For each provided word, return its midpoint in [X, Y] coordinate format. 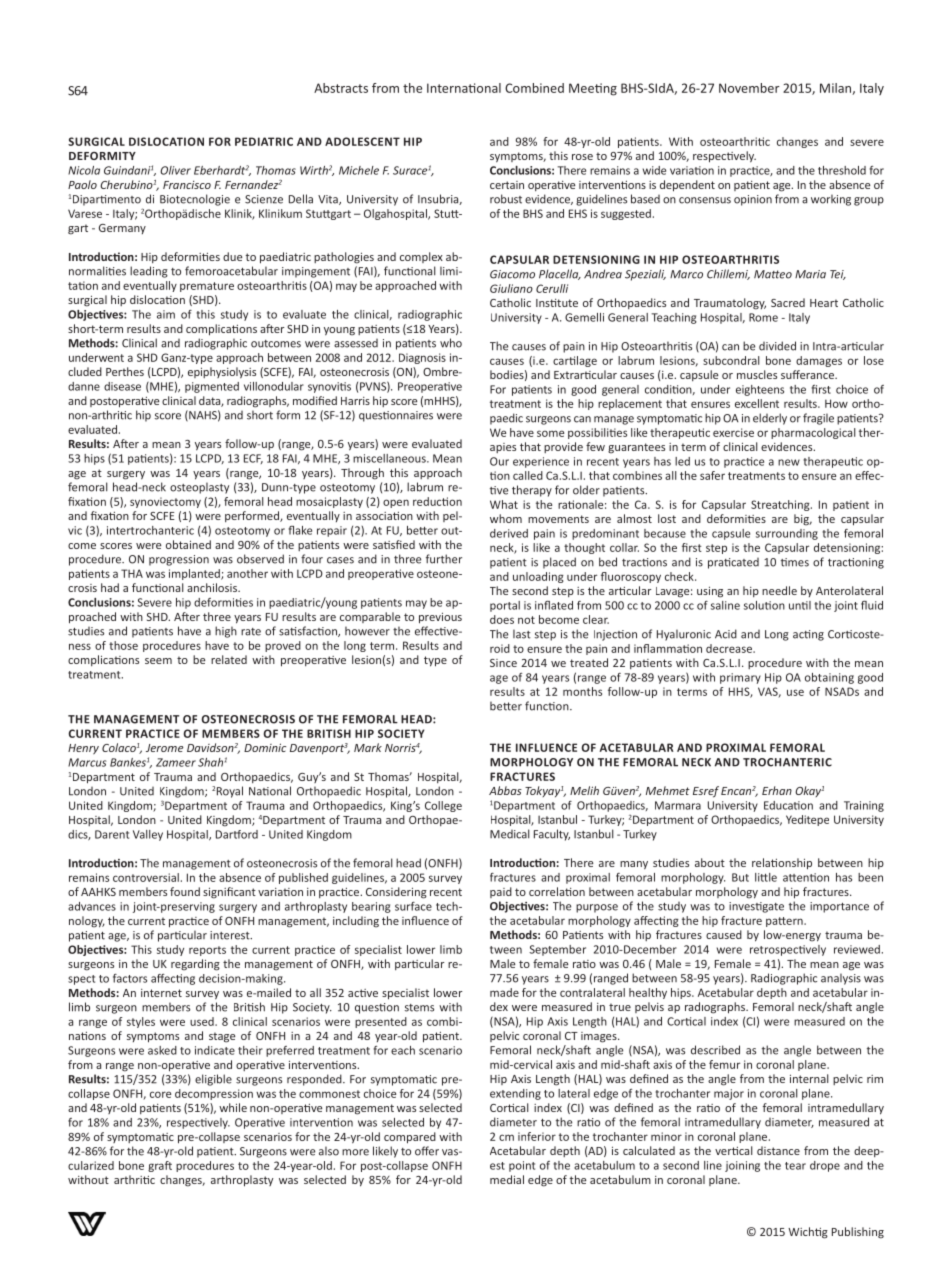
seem [158, 661]
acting [808, 635]
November [749, 88]
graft [160, 1166]
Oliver [175, 170]
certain [507, 185]
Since [503, 663]
